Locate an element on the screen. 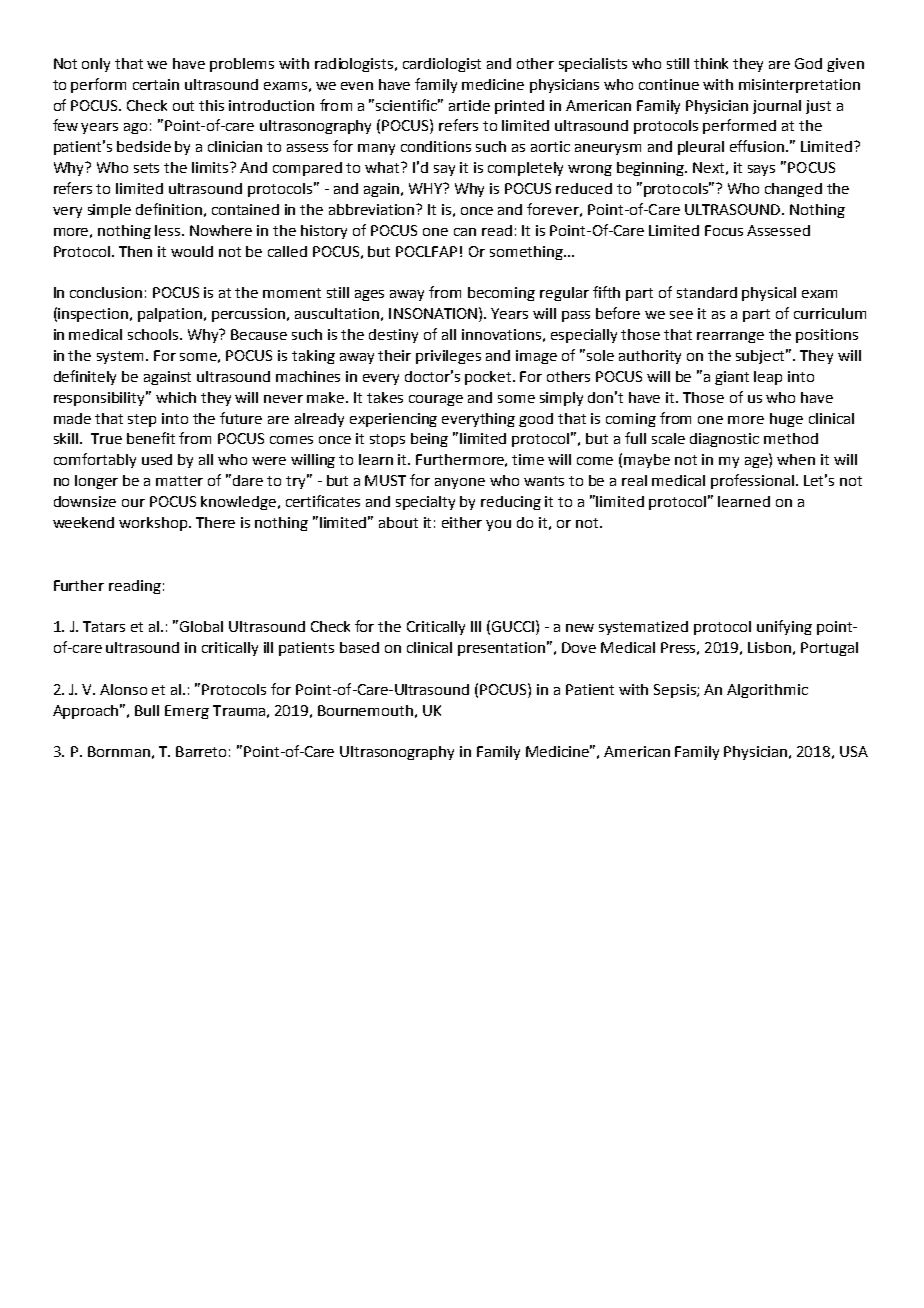 This screenshot has width=924, height=1308. Bull is located at coordinates (147, 710).
